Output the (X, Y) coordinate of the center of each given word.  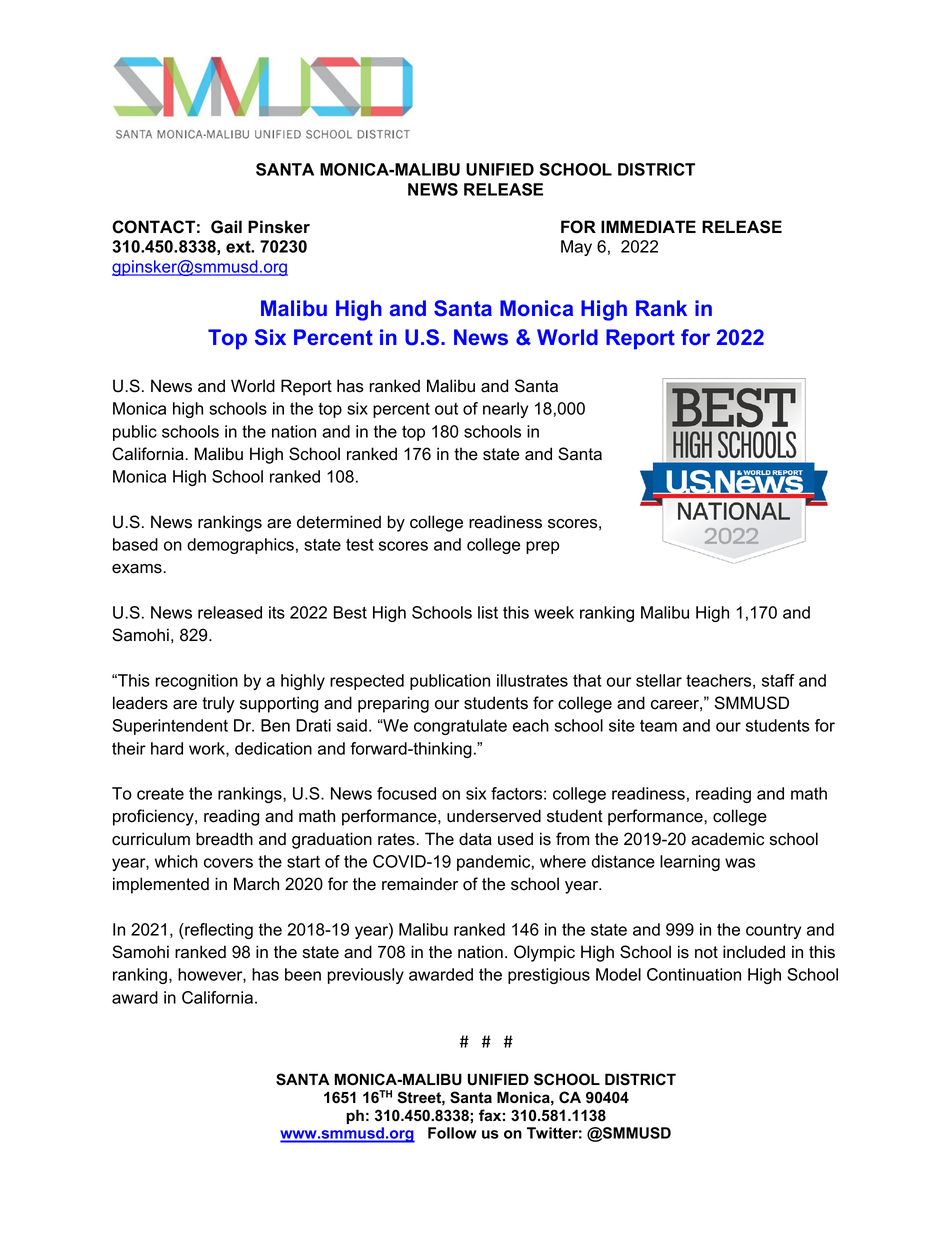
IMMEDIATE (648, 226)
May (576, 248)
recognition (196, 682)
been (303, 974)
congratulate (460, 727)
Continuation (694, 974)
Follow (452, 1133)
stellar (659, 680)
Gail (226, 227)
